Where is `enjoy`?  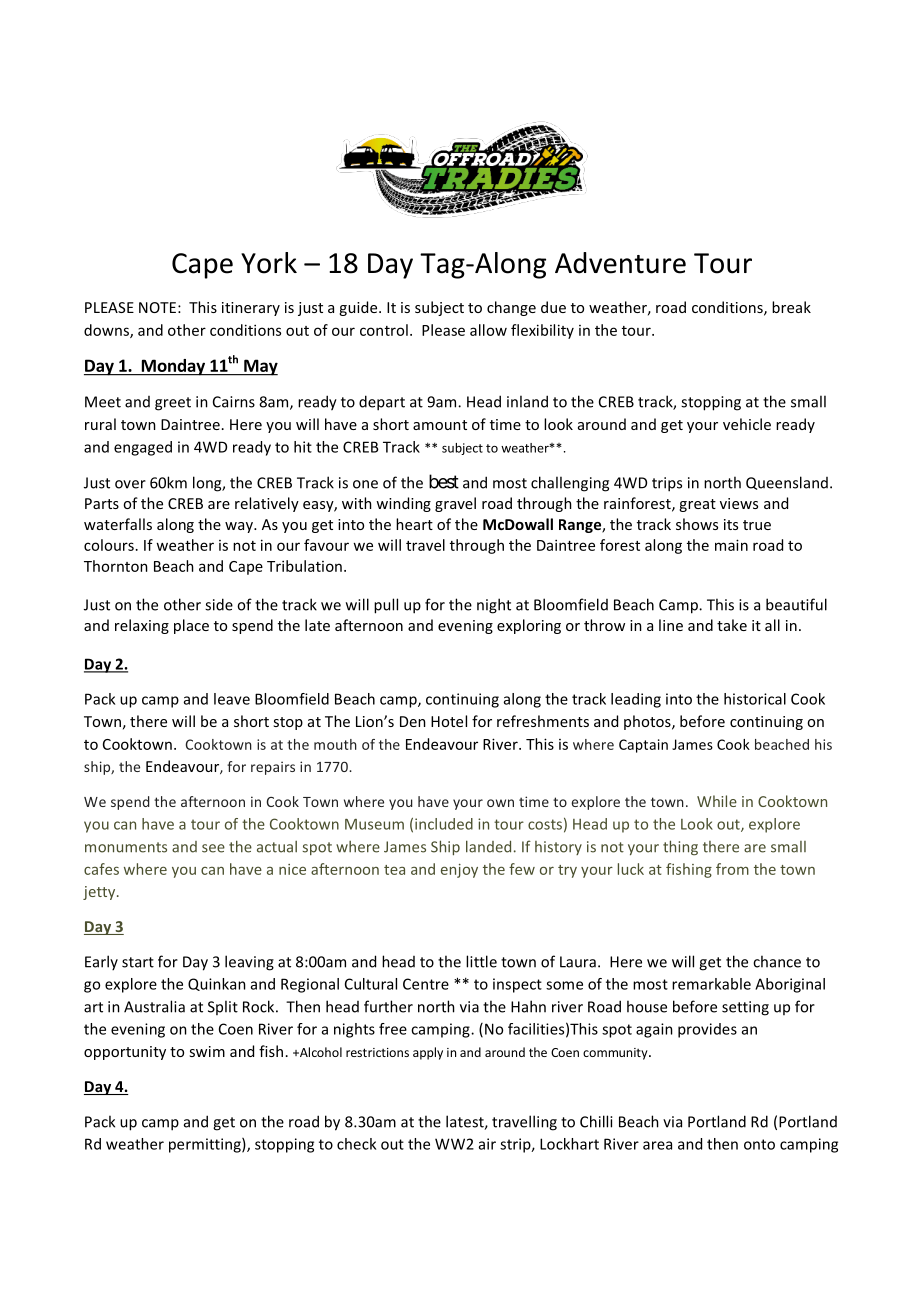 enjoy is located at coordinates (459, 871).
